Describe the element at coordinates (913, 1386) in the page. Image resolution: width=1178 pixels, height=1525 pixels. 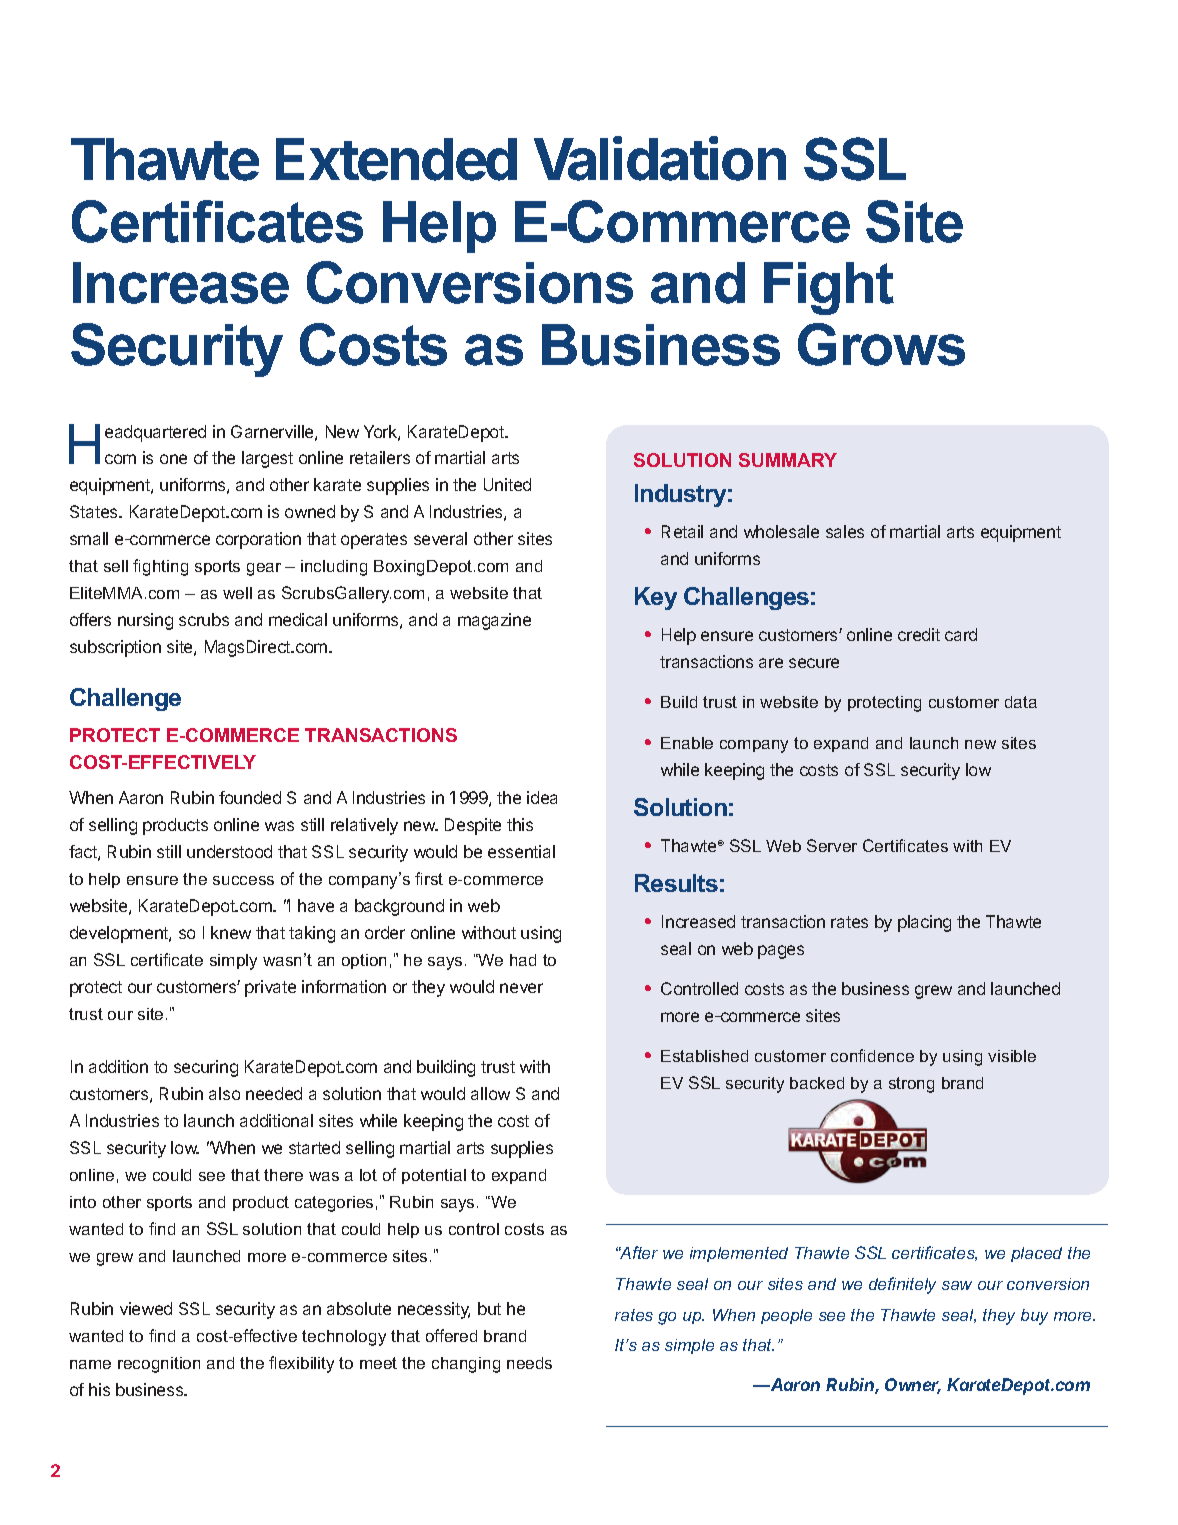
I see `Owner` at that location.
